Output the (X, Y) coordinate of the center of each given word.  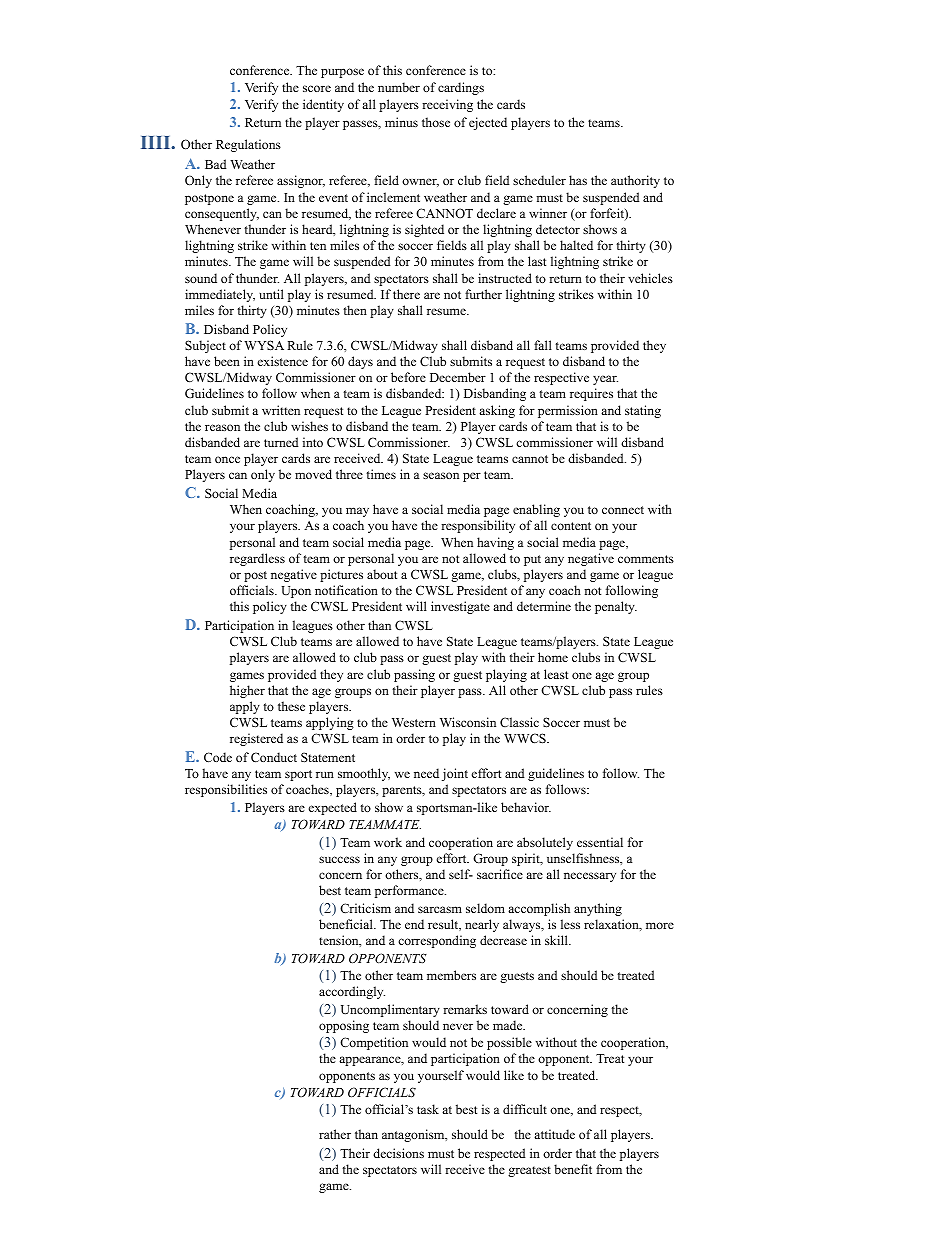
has (578, 180)
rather (335, 1134)
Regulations (248, 145)
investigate (460, 607)
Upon (296, 592)
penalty (616, 607)
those (436, 122)
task (428, 1109)
